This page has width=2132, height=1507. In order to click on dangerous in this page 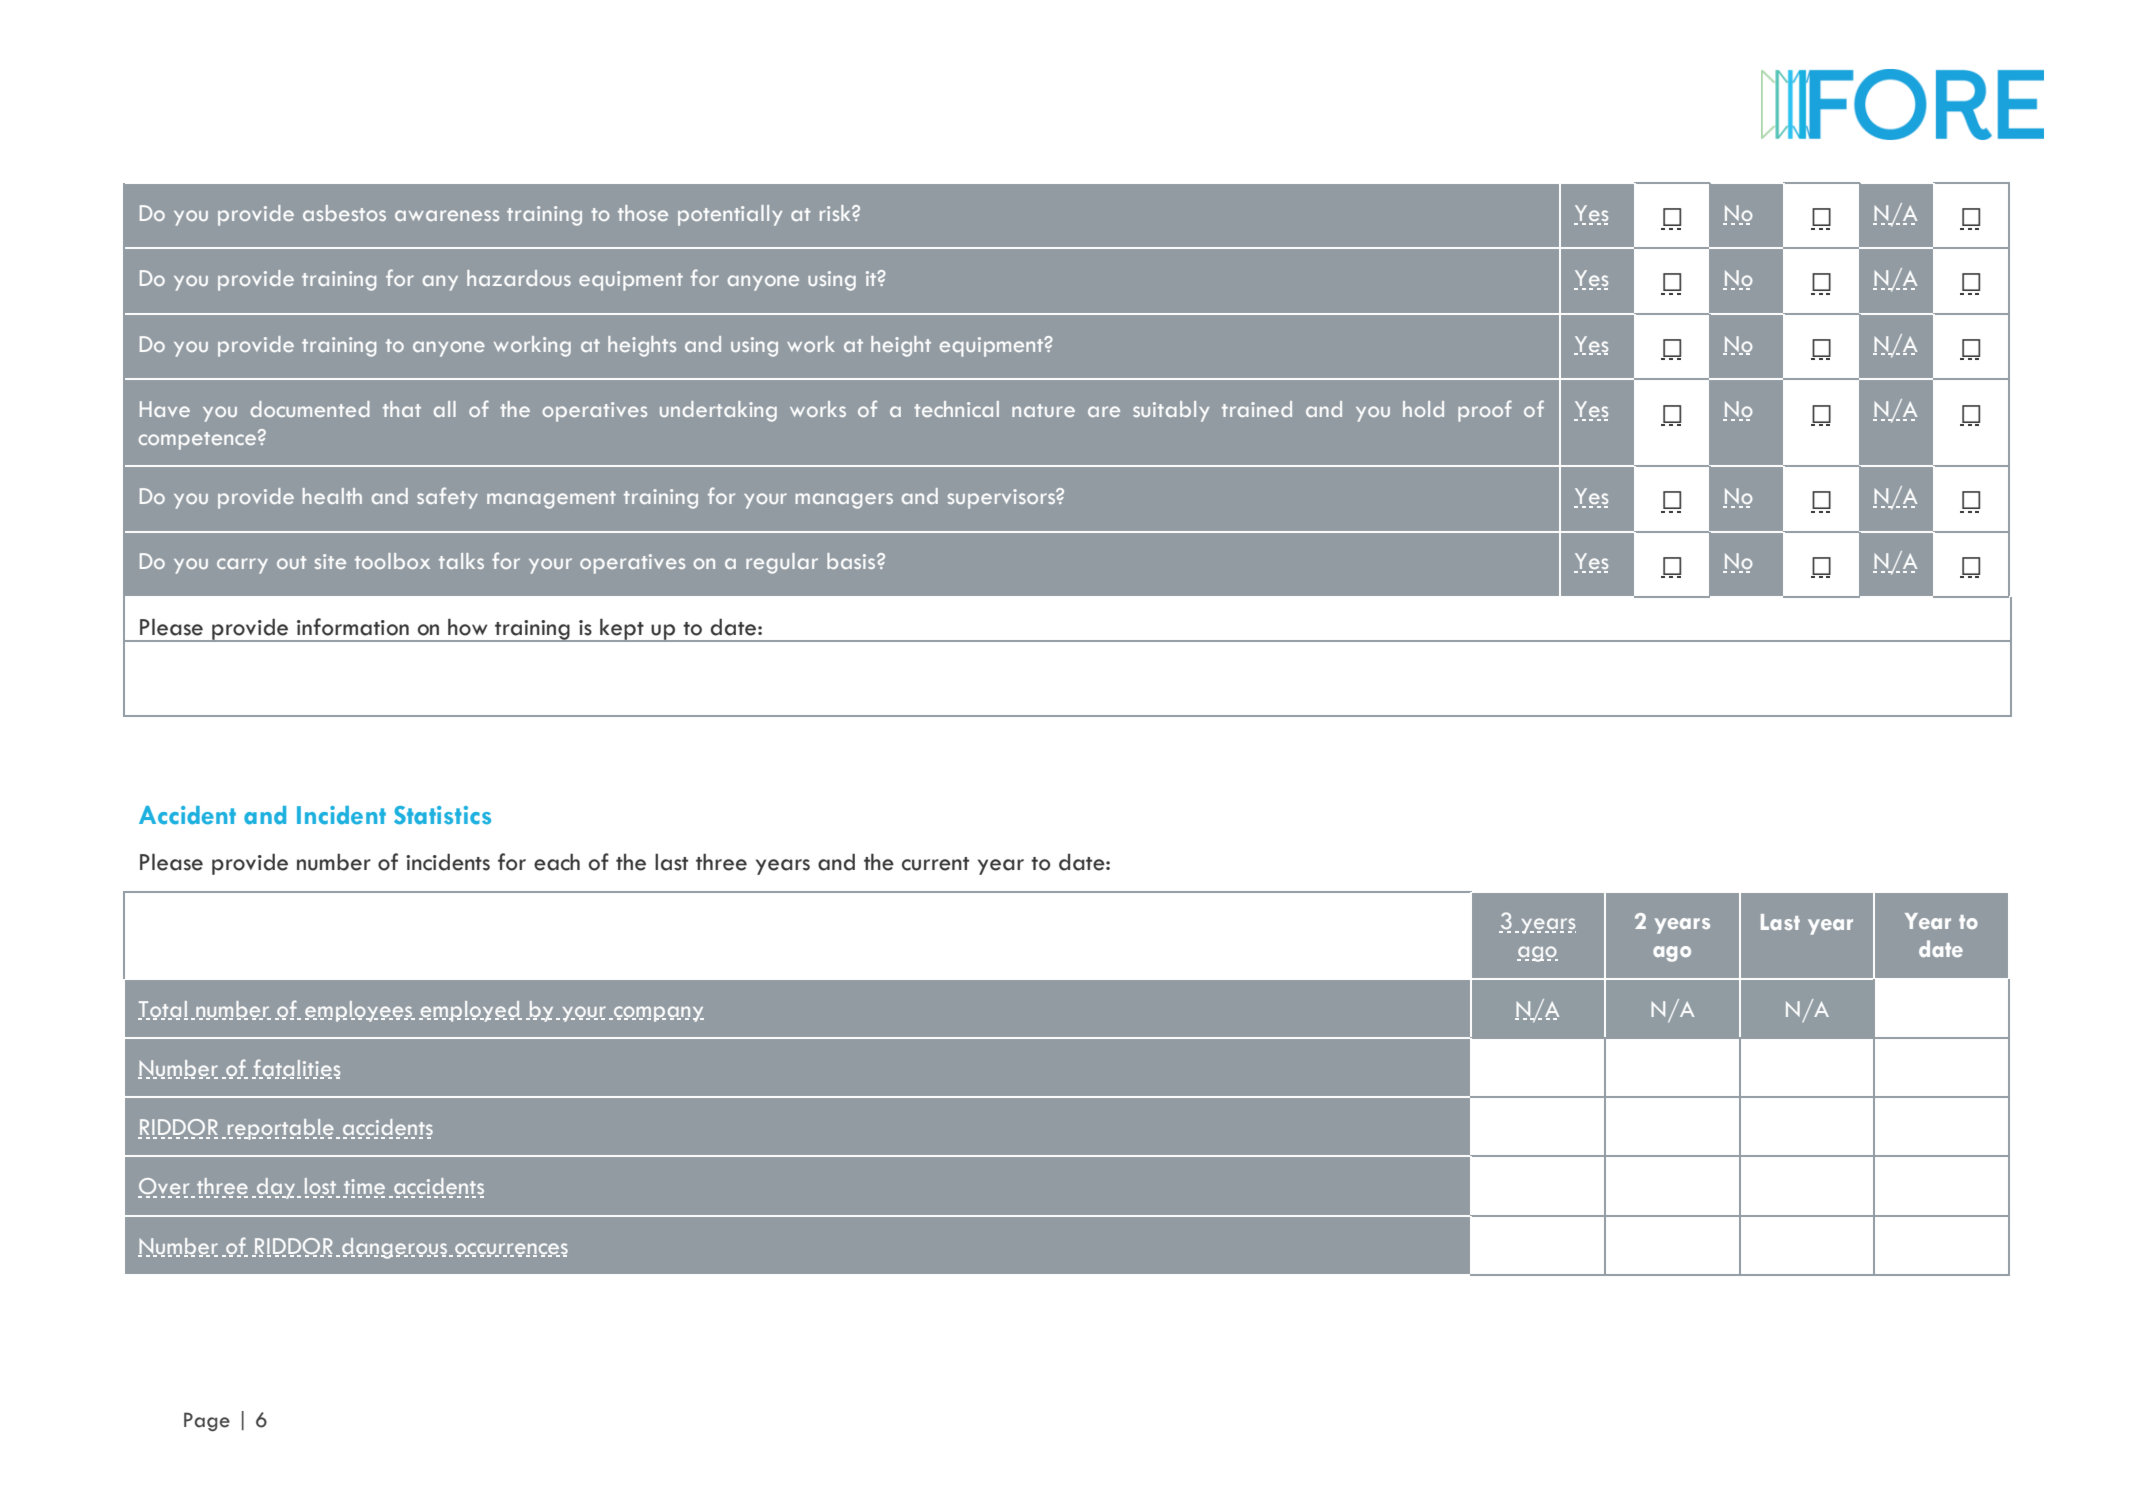, I will do `click(396, 1248)`.
